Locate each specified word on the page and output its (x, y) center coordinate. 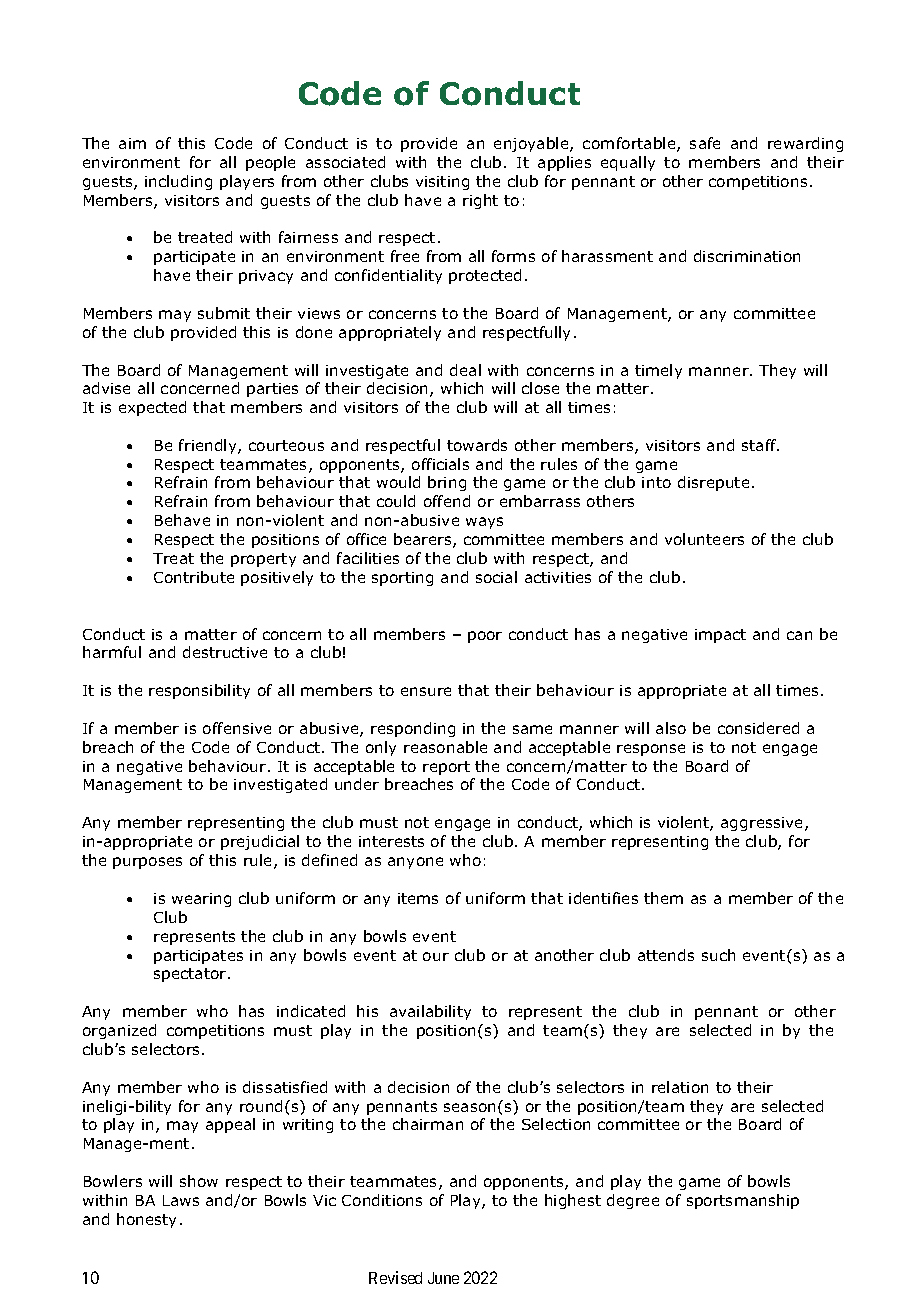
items (418, 898)
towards (477, 445)
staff (760, 445)
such (718, 955)
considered (758, 728)
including (178, 182)
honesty (146, 1220)
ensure (426, 691)
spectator (191, 975)
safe (705, 143)
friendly (209, 446)
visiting (442, 183)
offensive (237, 728)
